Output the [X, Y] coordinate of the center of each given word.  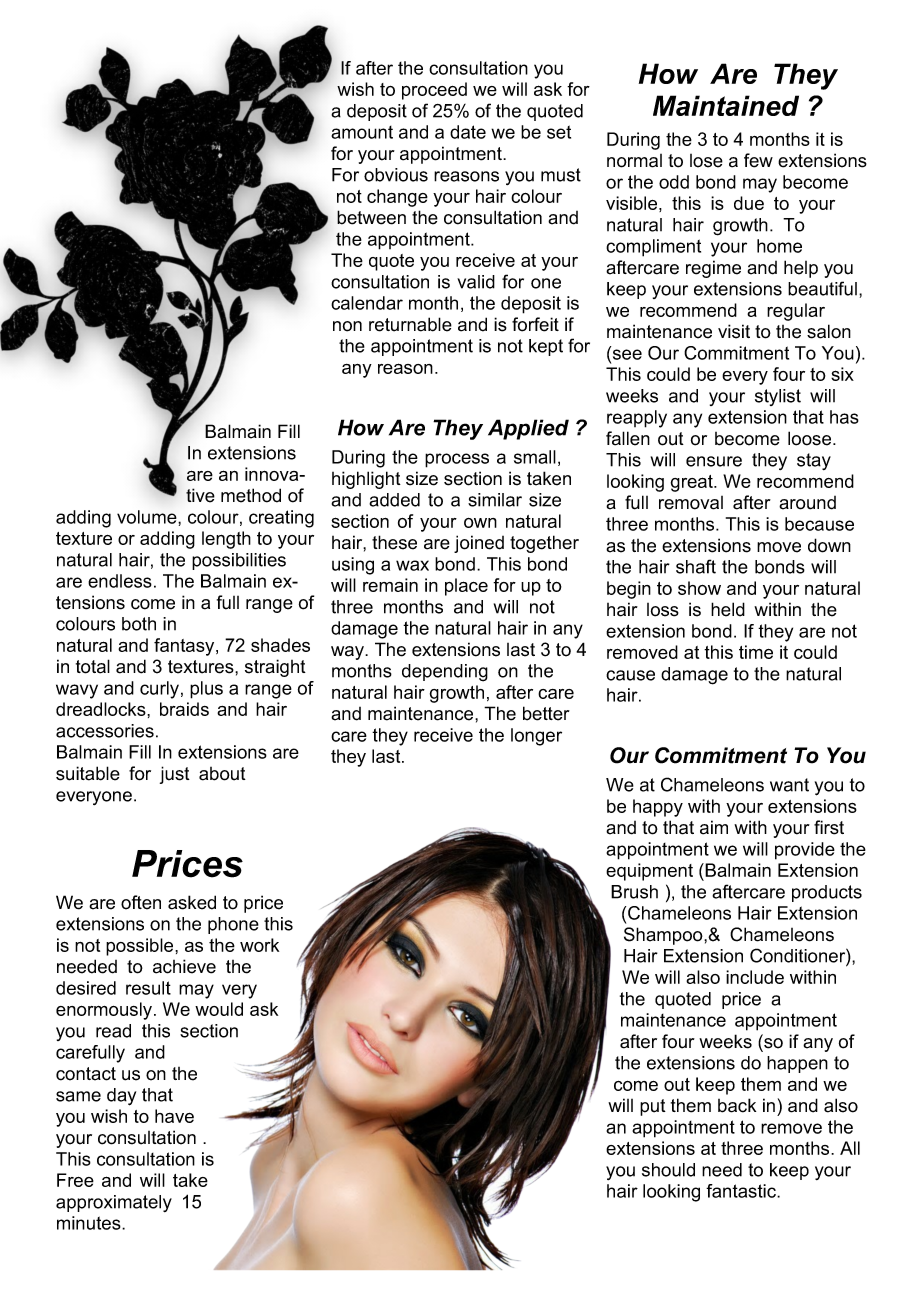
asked [192, 902]
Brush [634, 892]
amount [362, 132]
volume [148, 517]
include [755, 977]
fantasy [185, 647]
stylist [778, 397]
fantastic [742, 1191]
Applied [528, 429]
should [668, 1170]
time [756, 652]
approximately [114, 1203]
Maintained [726, 105]
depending [445, 673]
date [468, 132]
